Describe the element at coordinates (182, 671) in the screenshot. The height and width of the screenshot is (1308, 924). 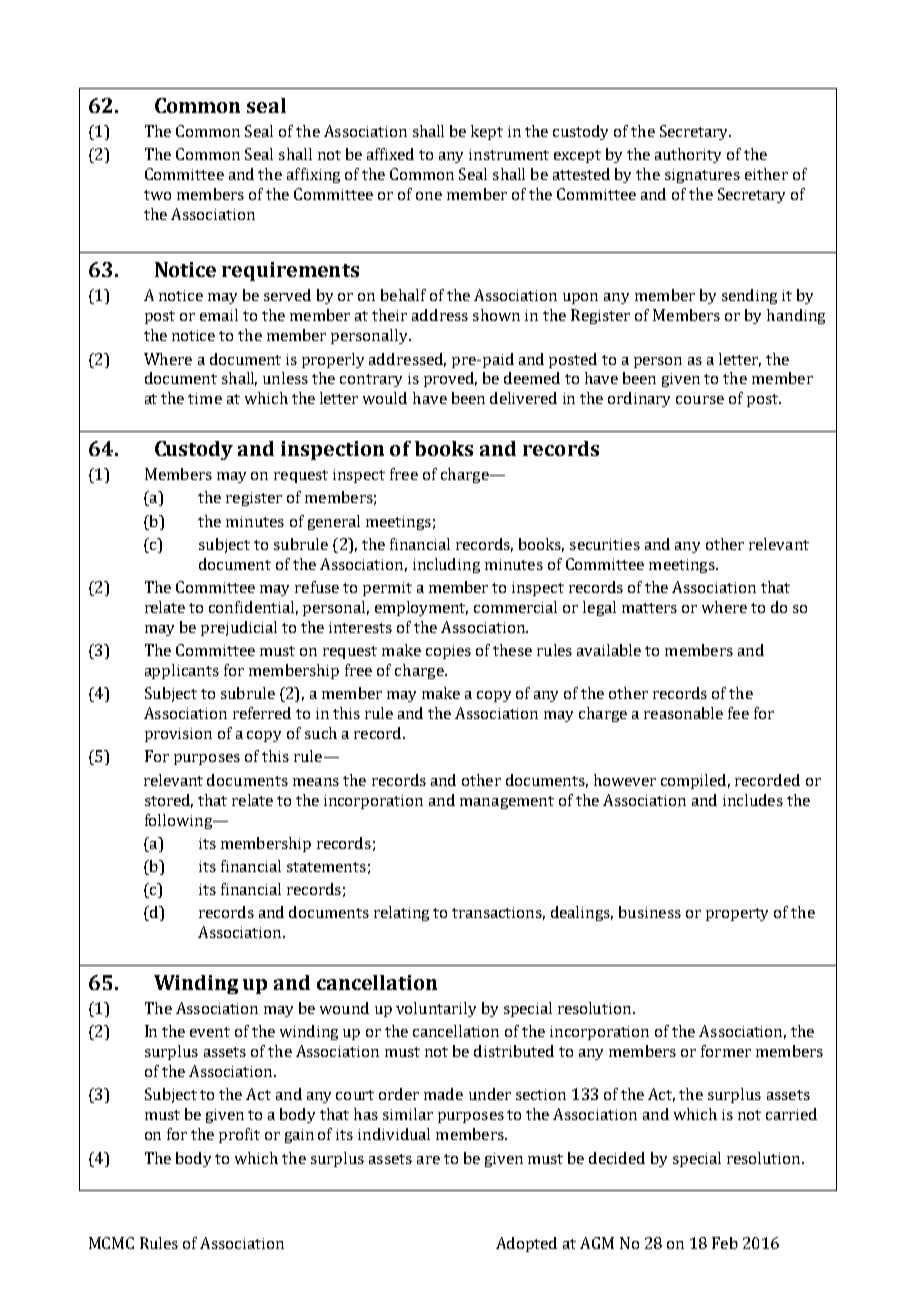
I see `applicants` at that location.
